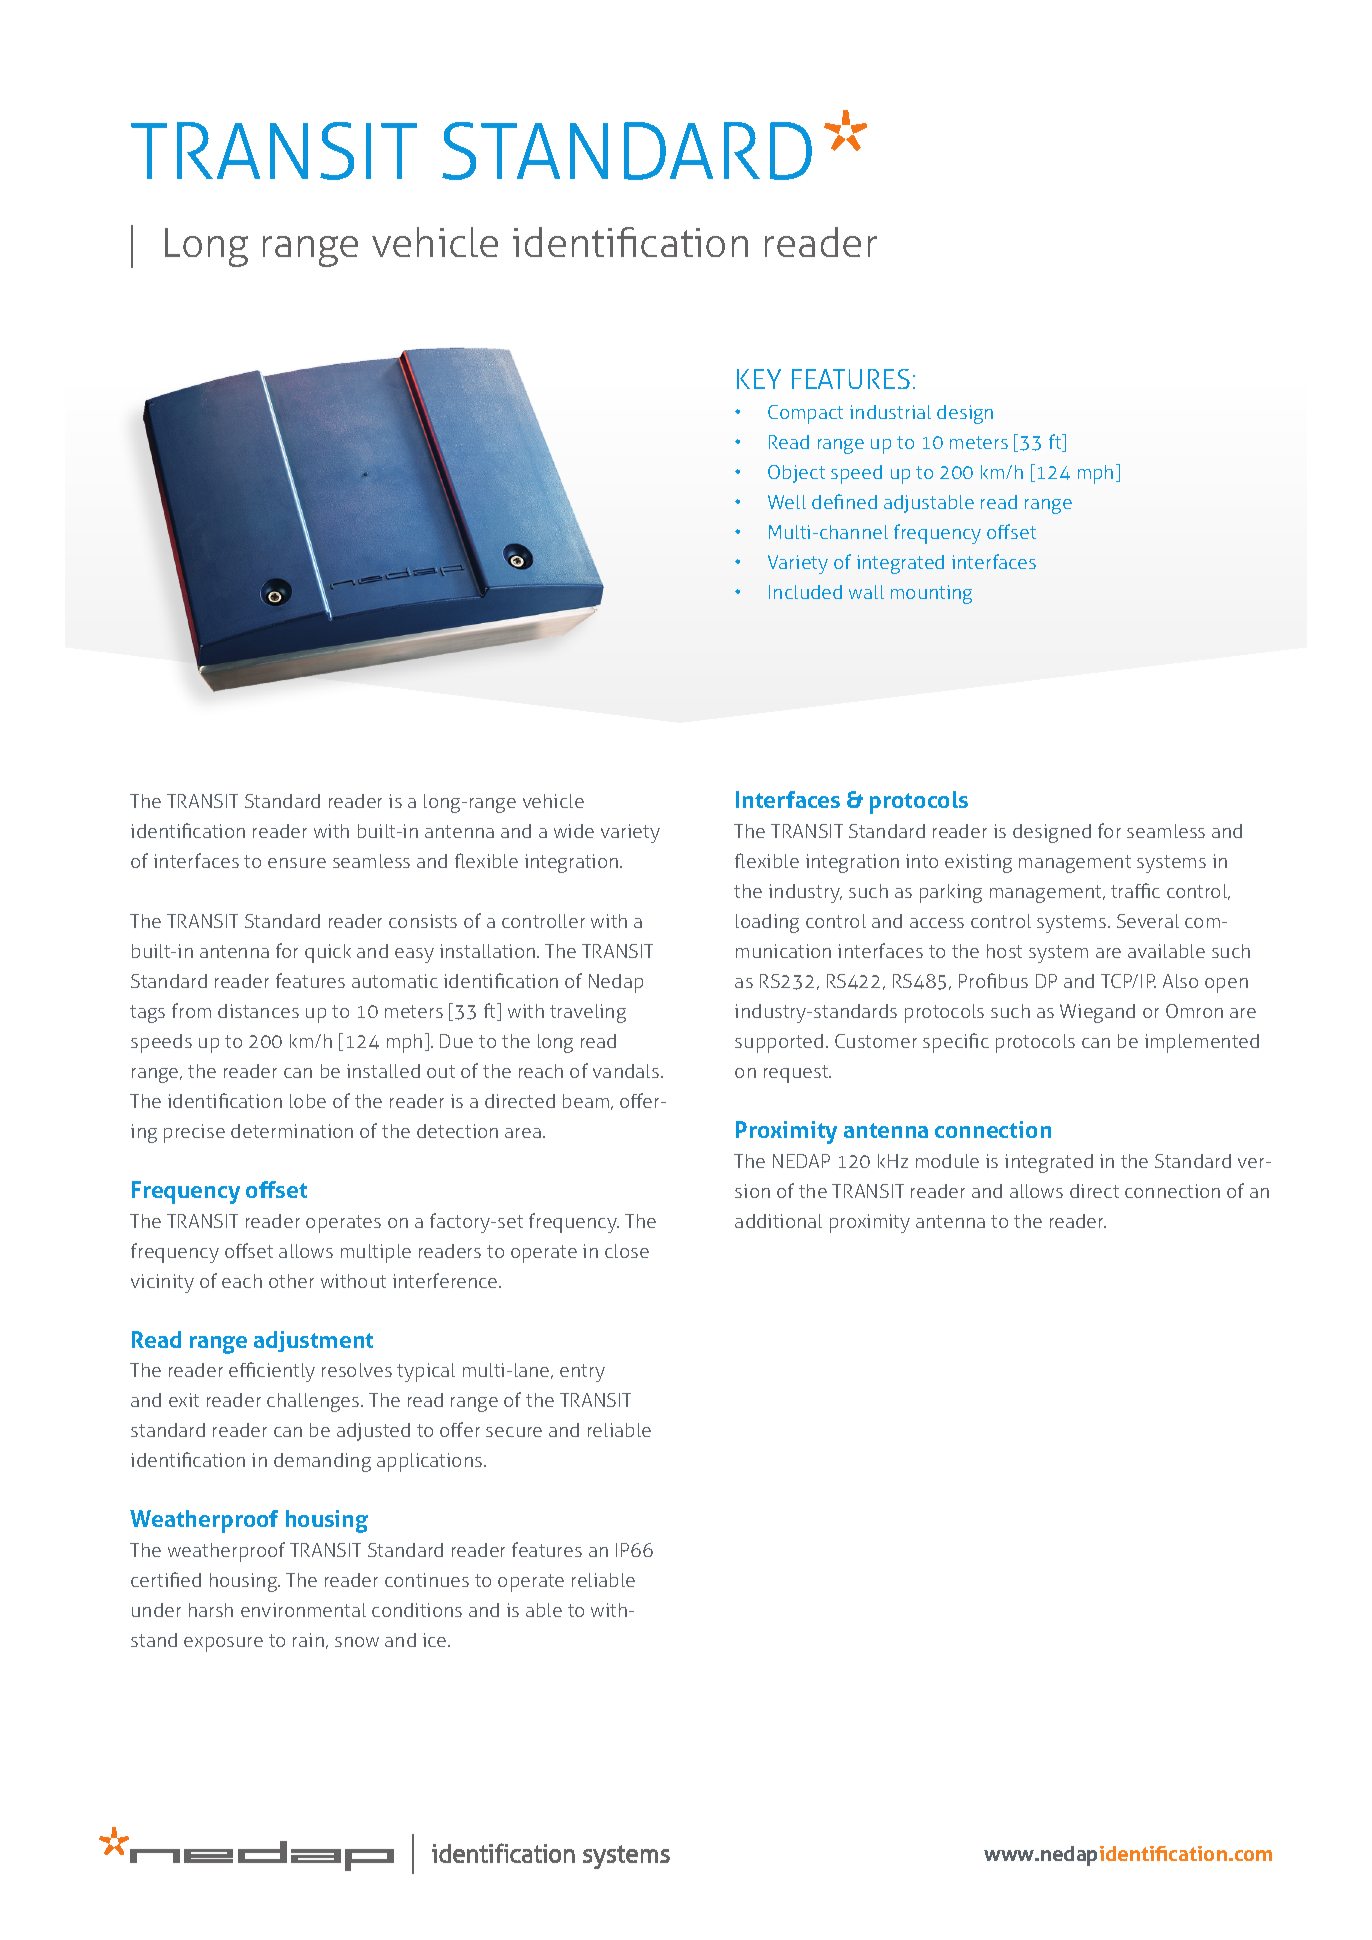 The height and width of the document is (1940, 1372). What do you see at coordinates (947, 1161) in the document?
I see `module` at bounding box center [947, 1161].
